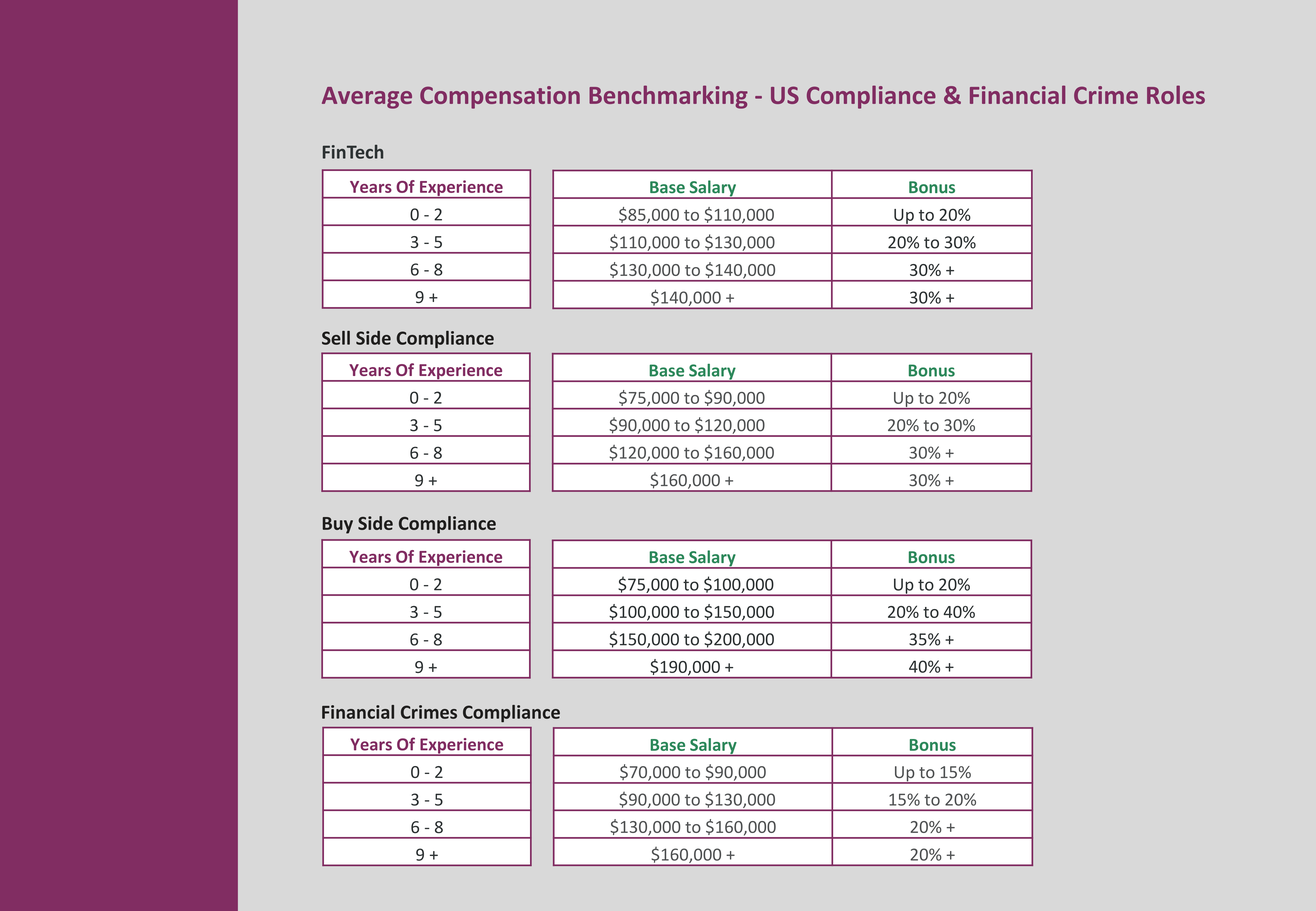 This document has width=1316, height=911. Describe the element at coordinates (367, 98) in the document. I see `Average` at that location.
